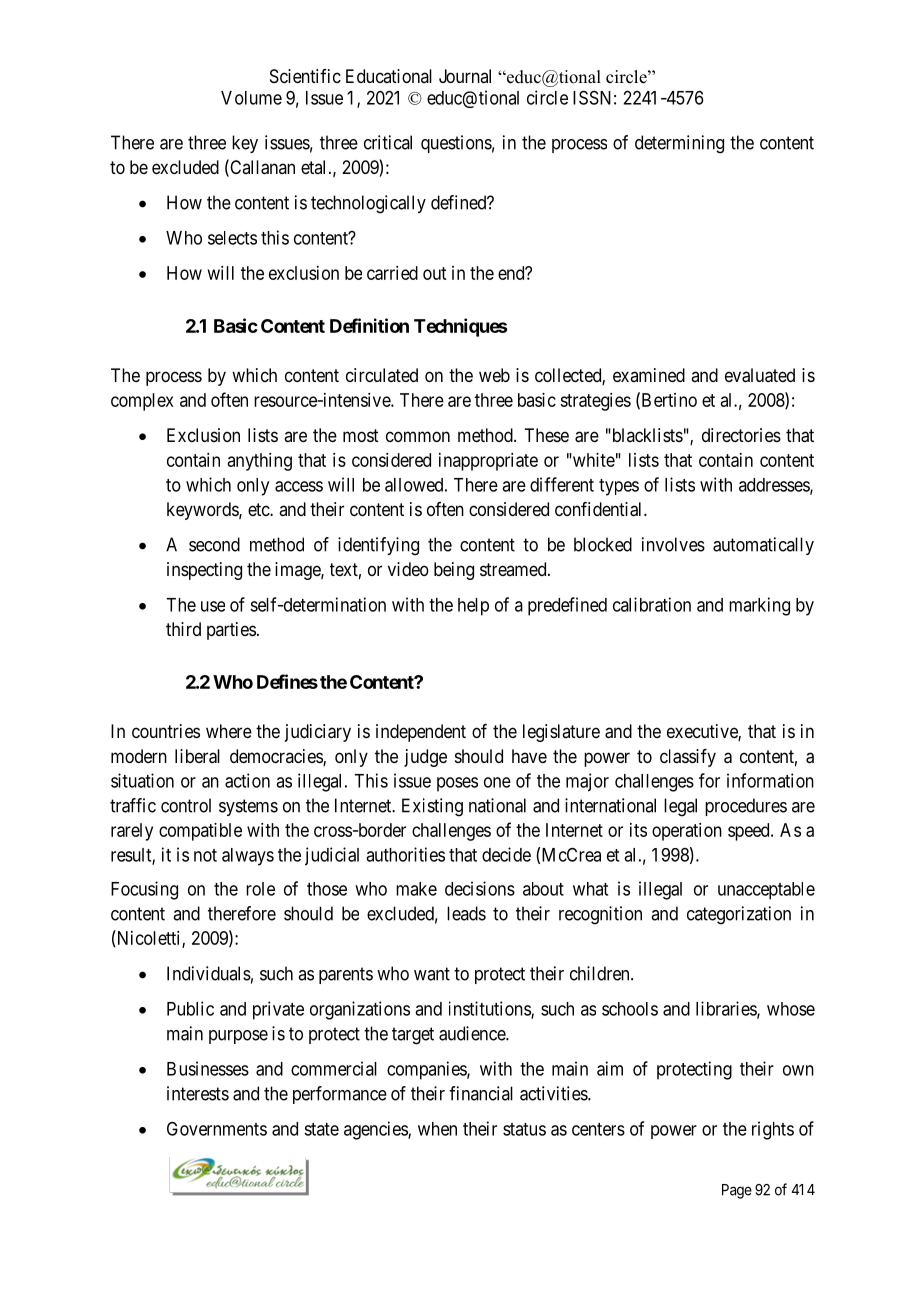 This page has height=1309, width=924. Describe the element at coordinates (437, 1129) in the page. I see `when` at that location.
